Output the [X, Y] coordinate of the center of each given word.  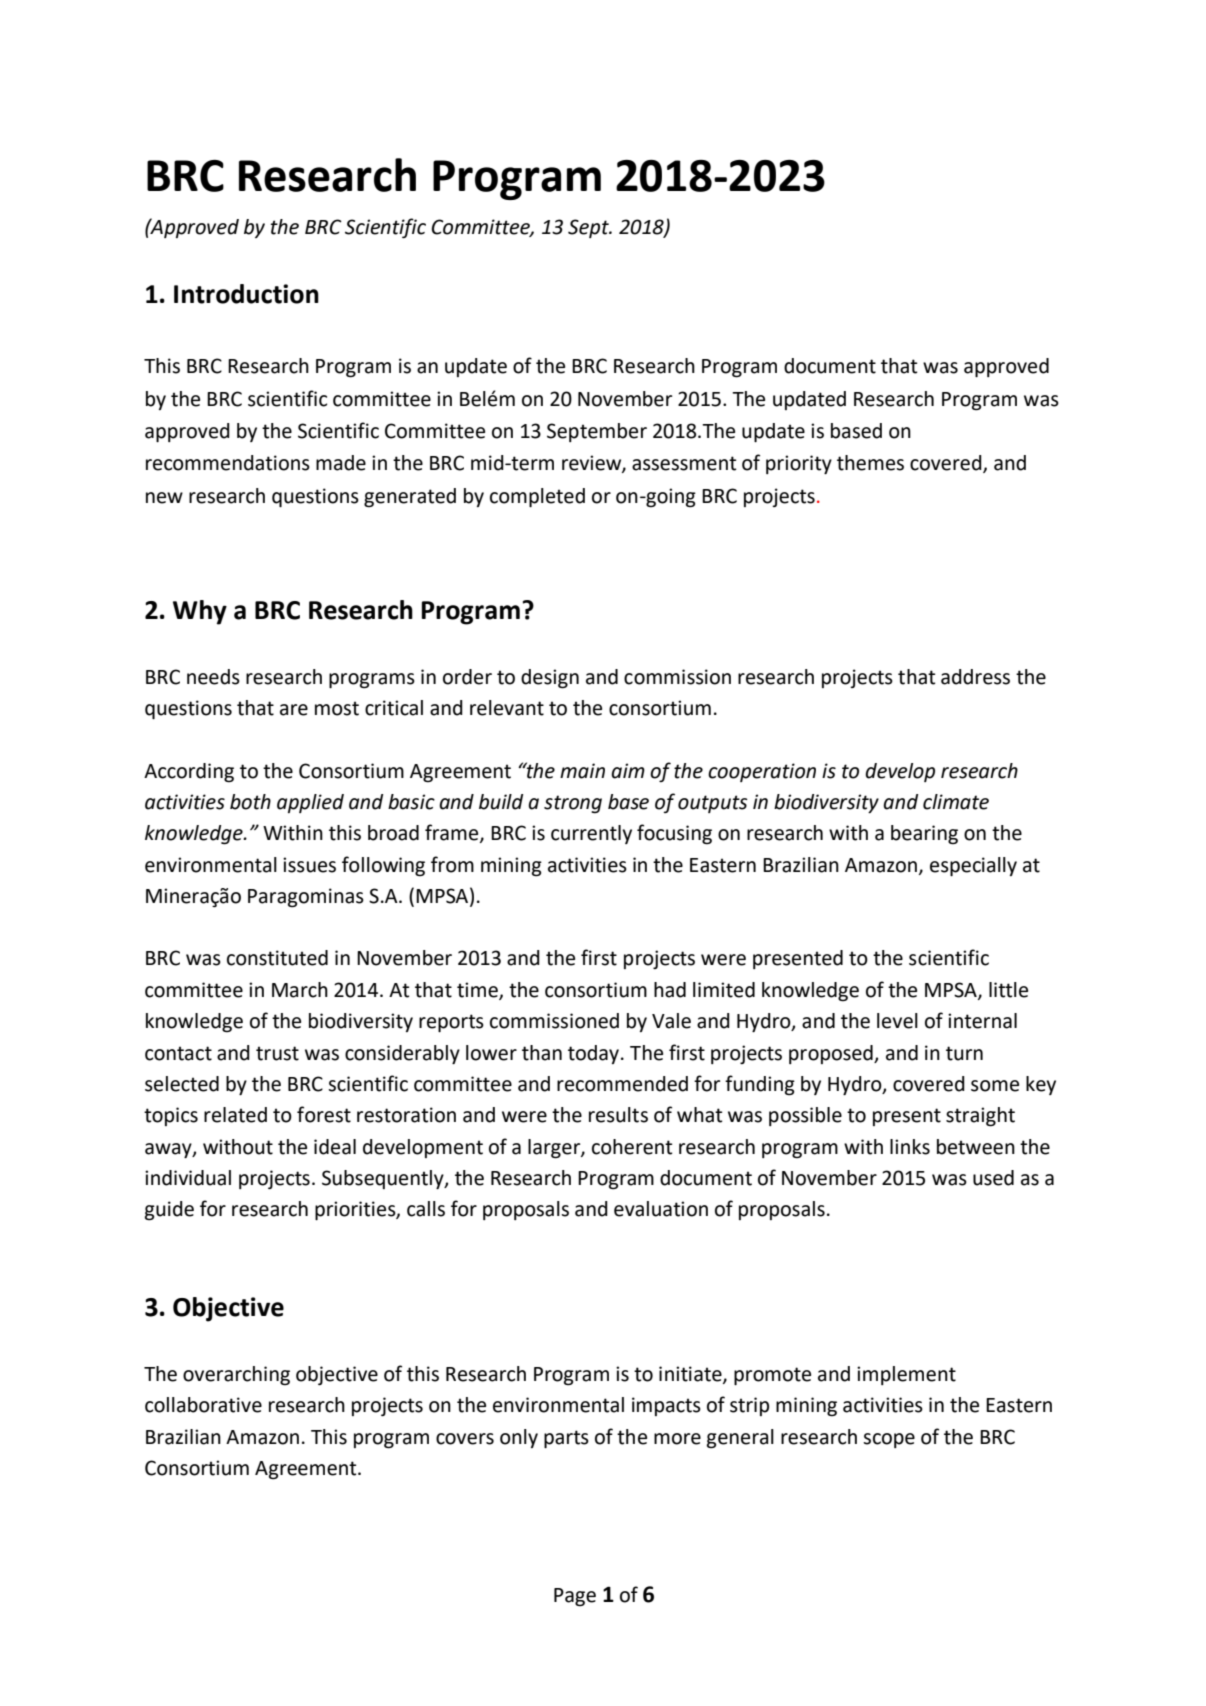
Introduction [246, 294]
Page [575, 1597]
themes [870, 463]
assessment [684, 463]
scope [889, 1440]
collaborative [203, 1405]
